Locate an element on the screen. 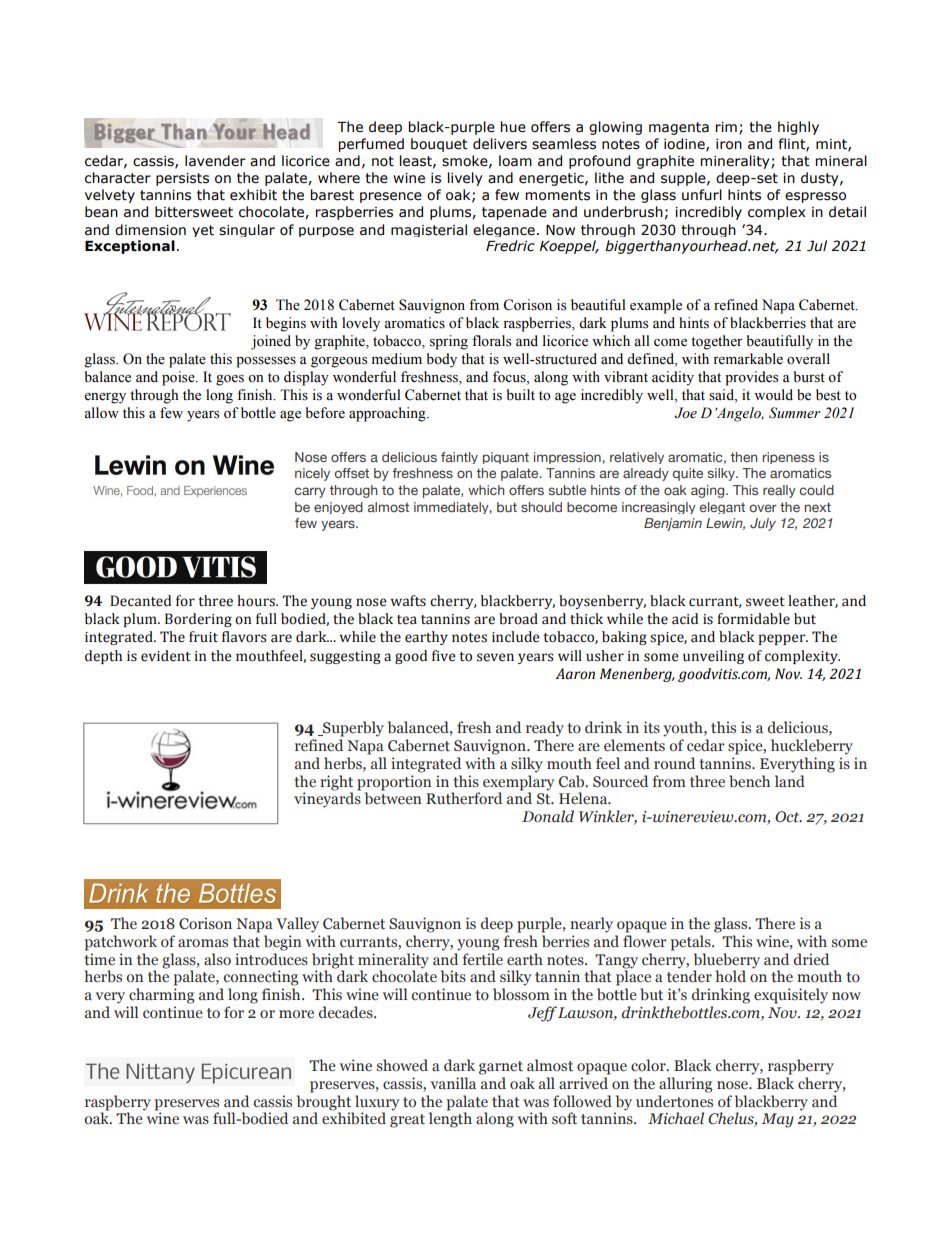 The height and width of the screenshot is (1233, 952). Bordering is located at coordinates (198, 620).
